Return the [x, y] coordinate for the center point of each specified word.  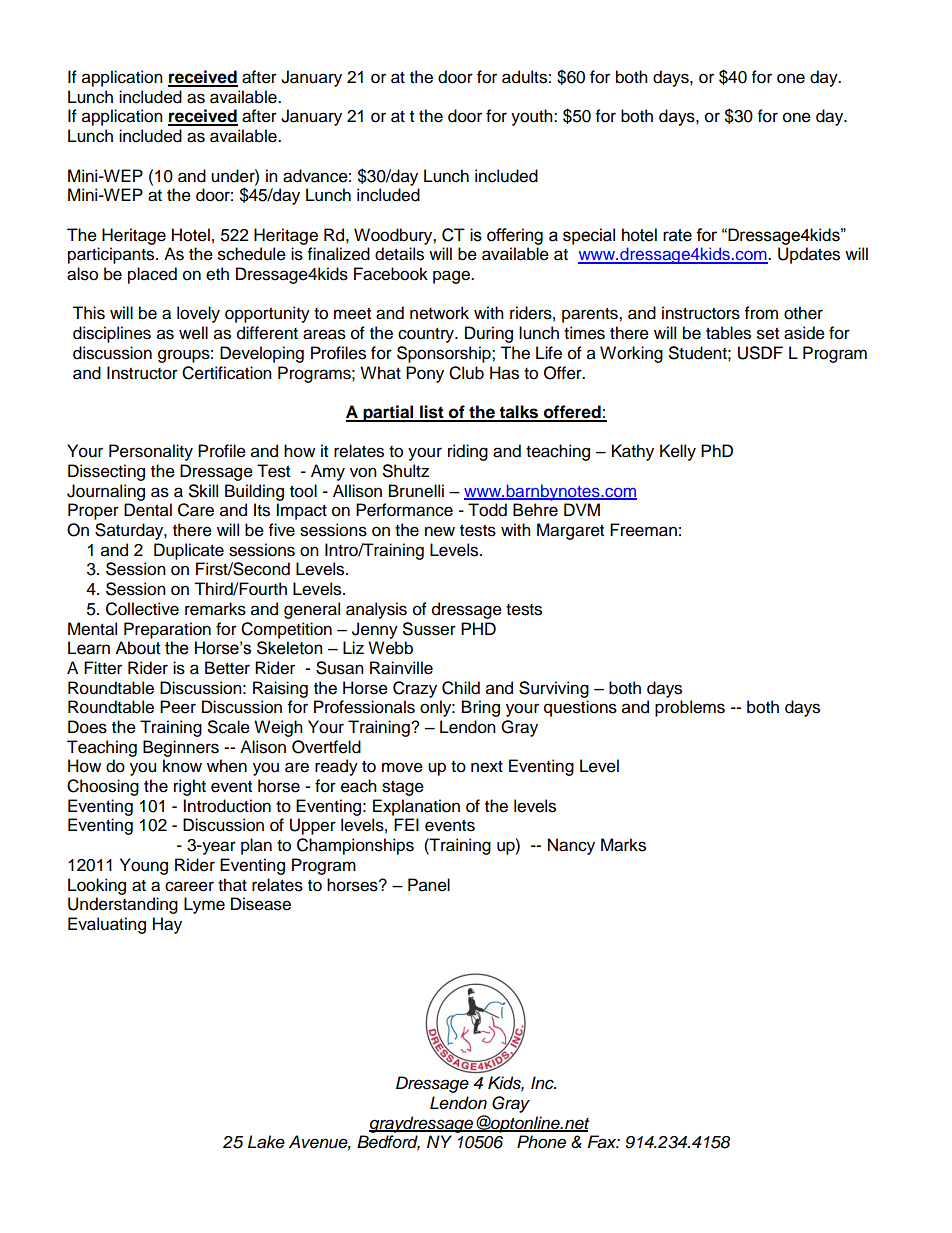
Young [144, 866]
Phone [541, 1141]
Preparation [167, 630]
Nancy [571, 846]
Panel [429, 885]
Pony [425, 374]
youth [533, 117]
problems [690, 708]
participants [112, 255]
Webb [390, 648]
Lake [266, 1142]
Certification [227, 373]
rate [677, 235]
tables [728, 333]
